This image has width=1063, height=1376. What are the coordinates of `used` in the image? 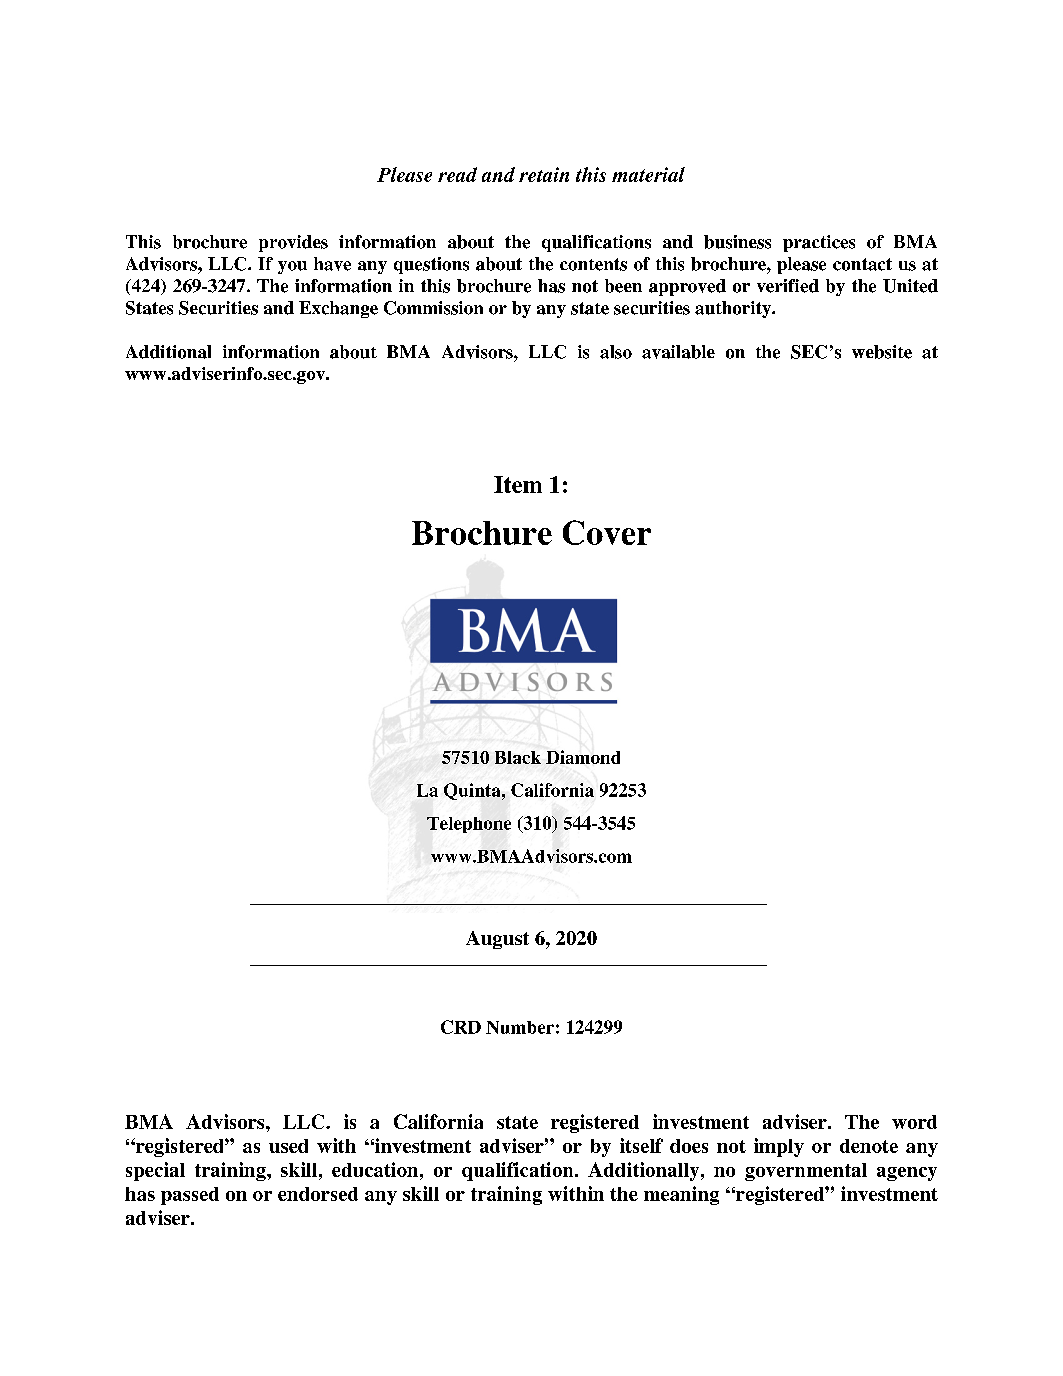 It's located at (288, 1146).
